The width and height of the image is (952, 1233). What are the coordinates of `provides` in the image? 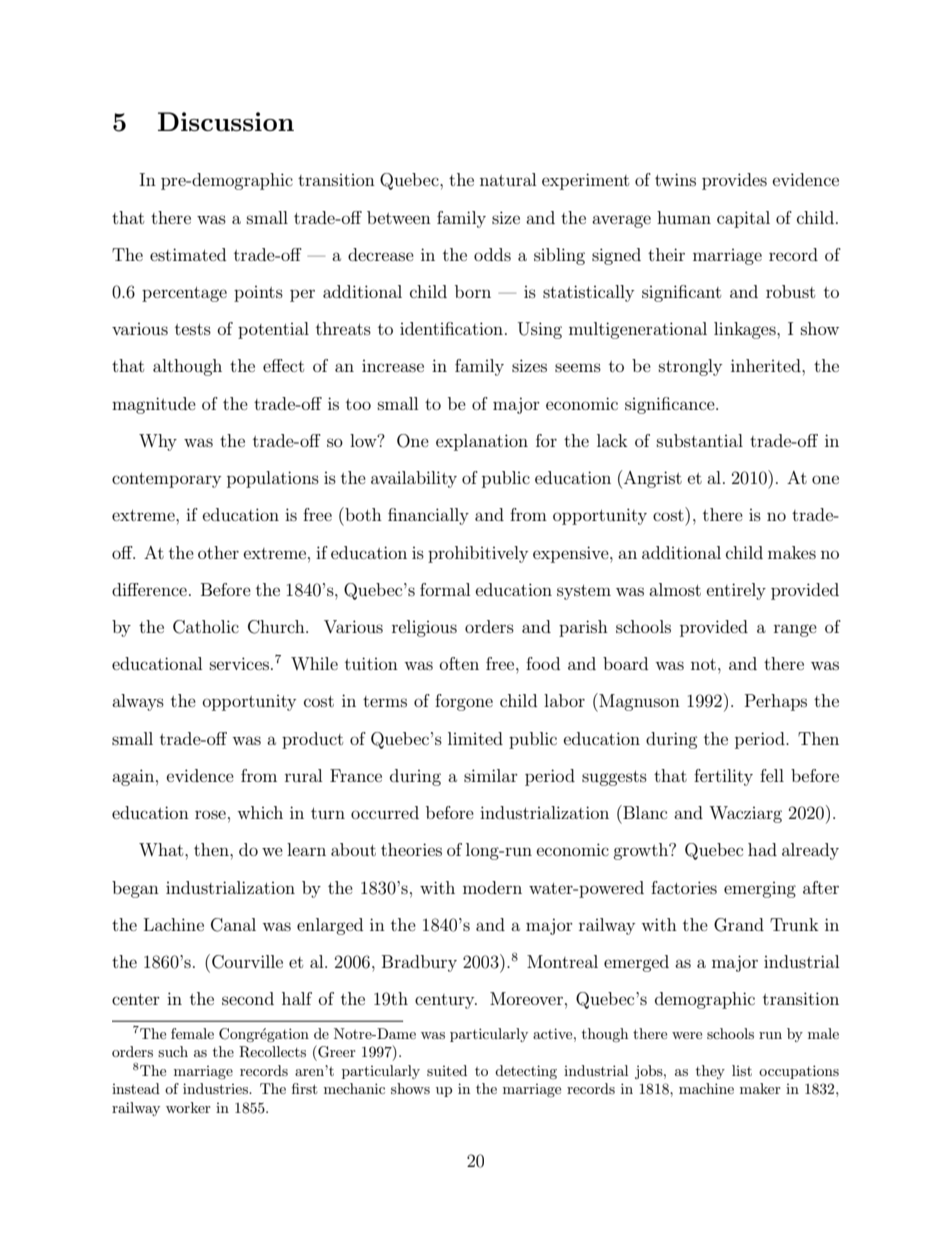 It's located at (734, 181).
